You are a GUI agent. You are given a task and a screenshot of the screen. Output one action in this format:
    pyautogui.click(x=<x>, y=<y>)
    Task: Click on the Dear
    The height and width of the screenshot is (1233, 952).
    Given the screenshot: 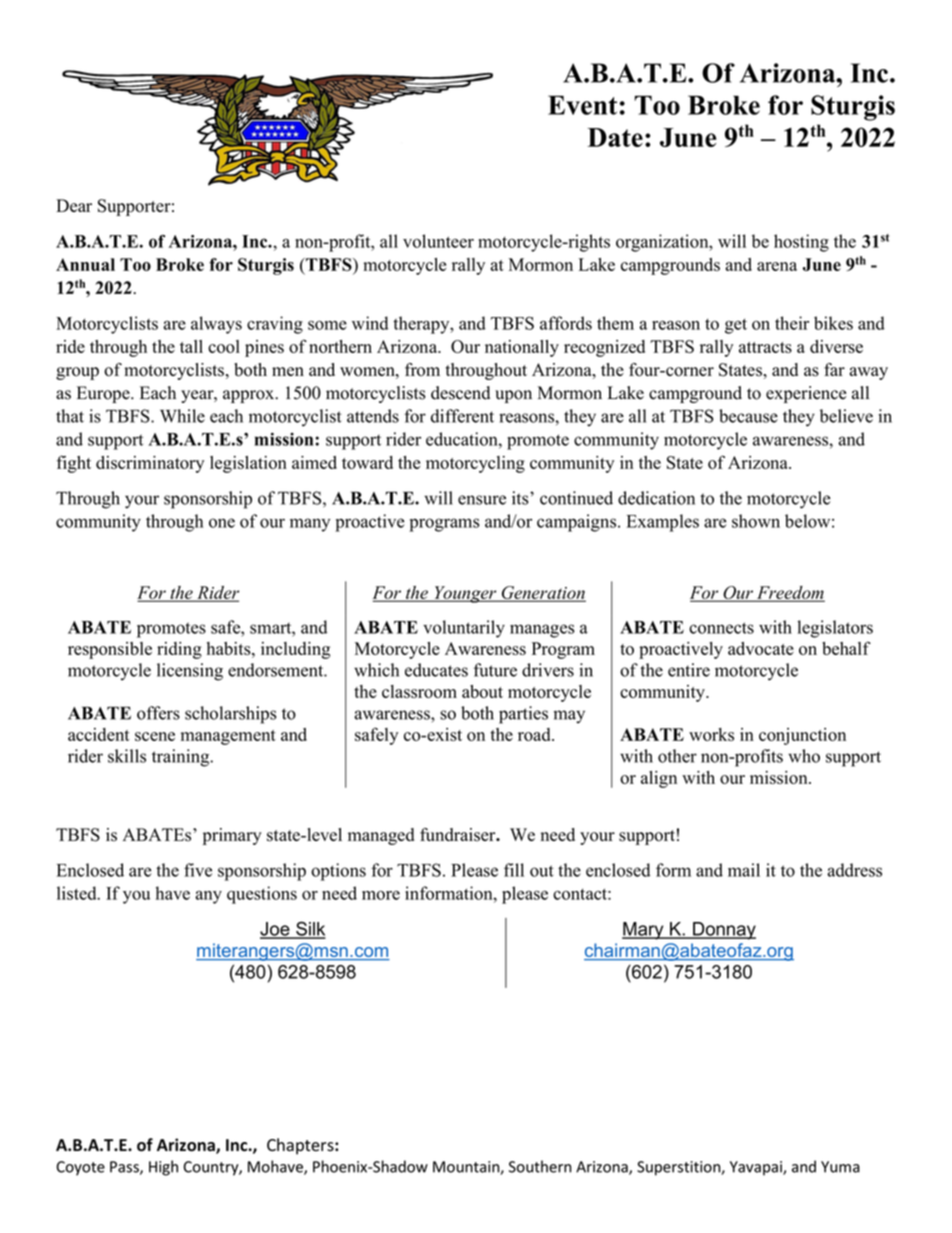 What is the action you would take?
    pyautogui.click(x=74, y=205)
